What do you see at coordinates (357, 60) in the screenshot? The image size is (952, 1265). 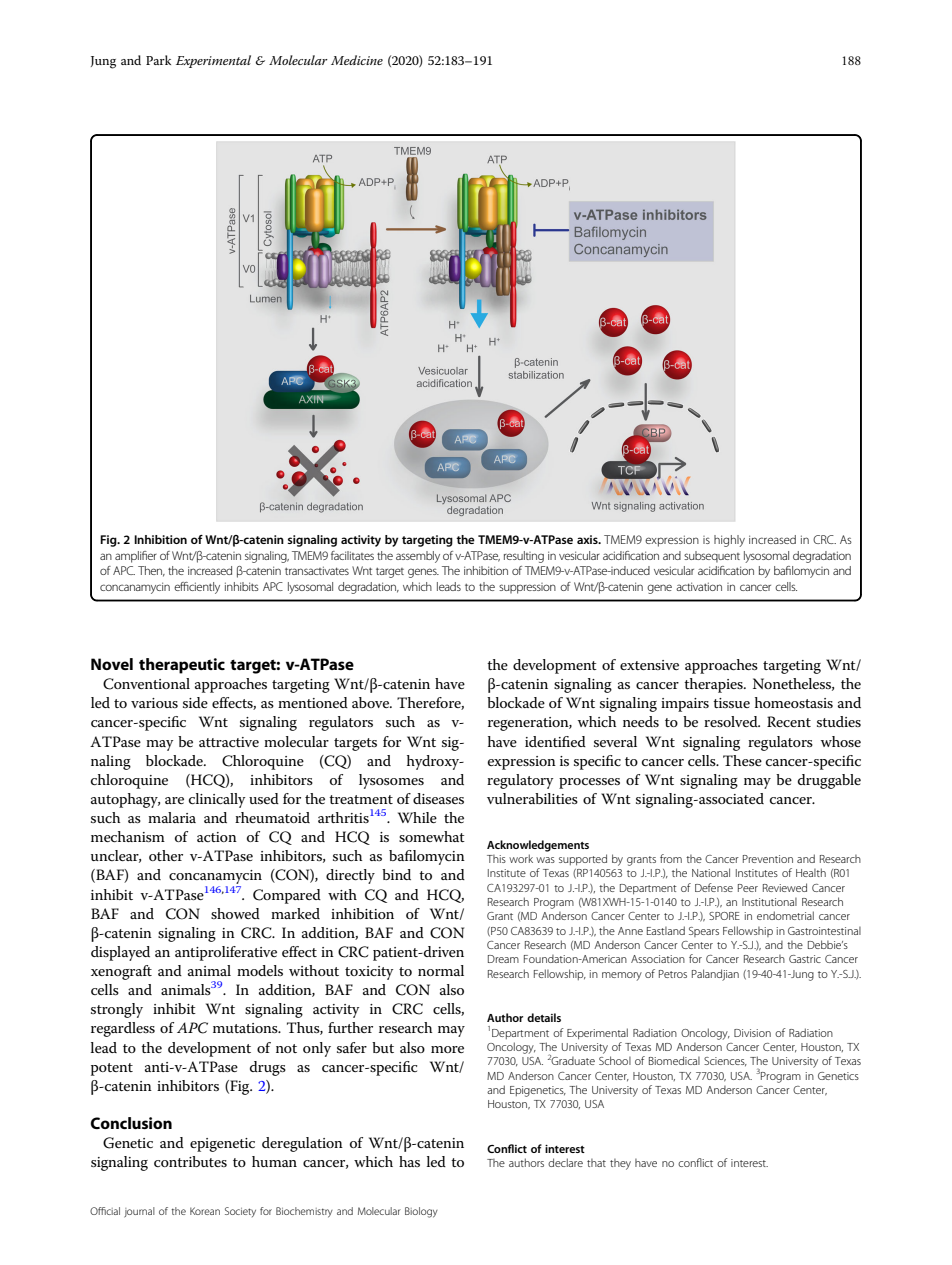 I see `Medicine` at bounding box center [357, 60].
